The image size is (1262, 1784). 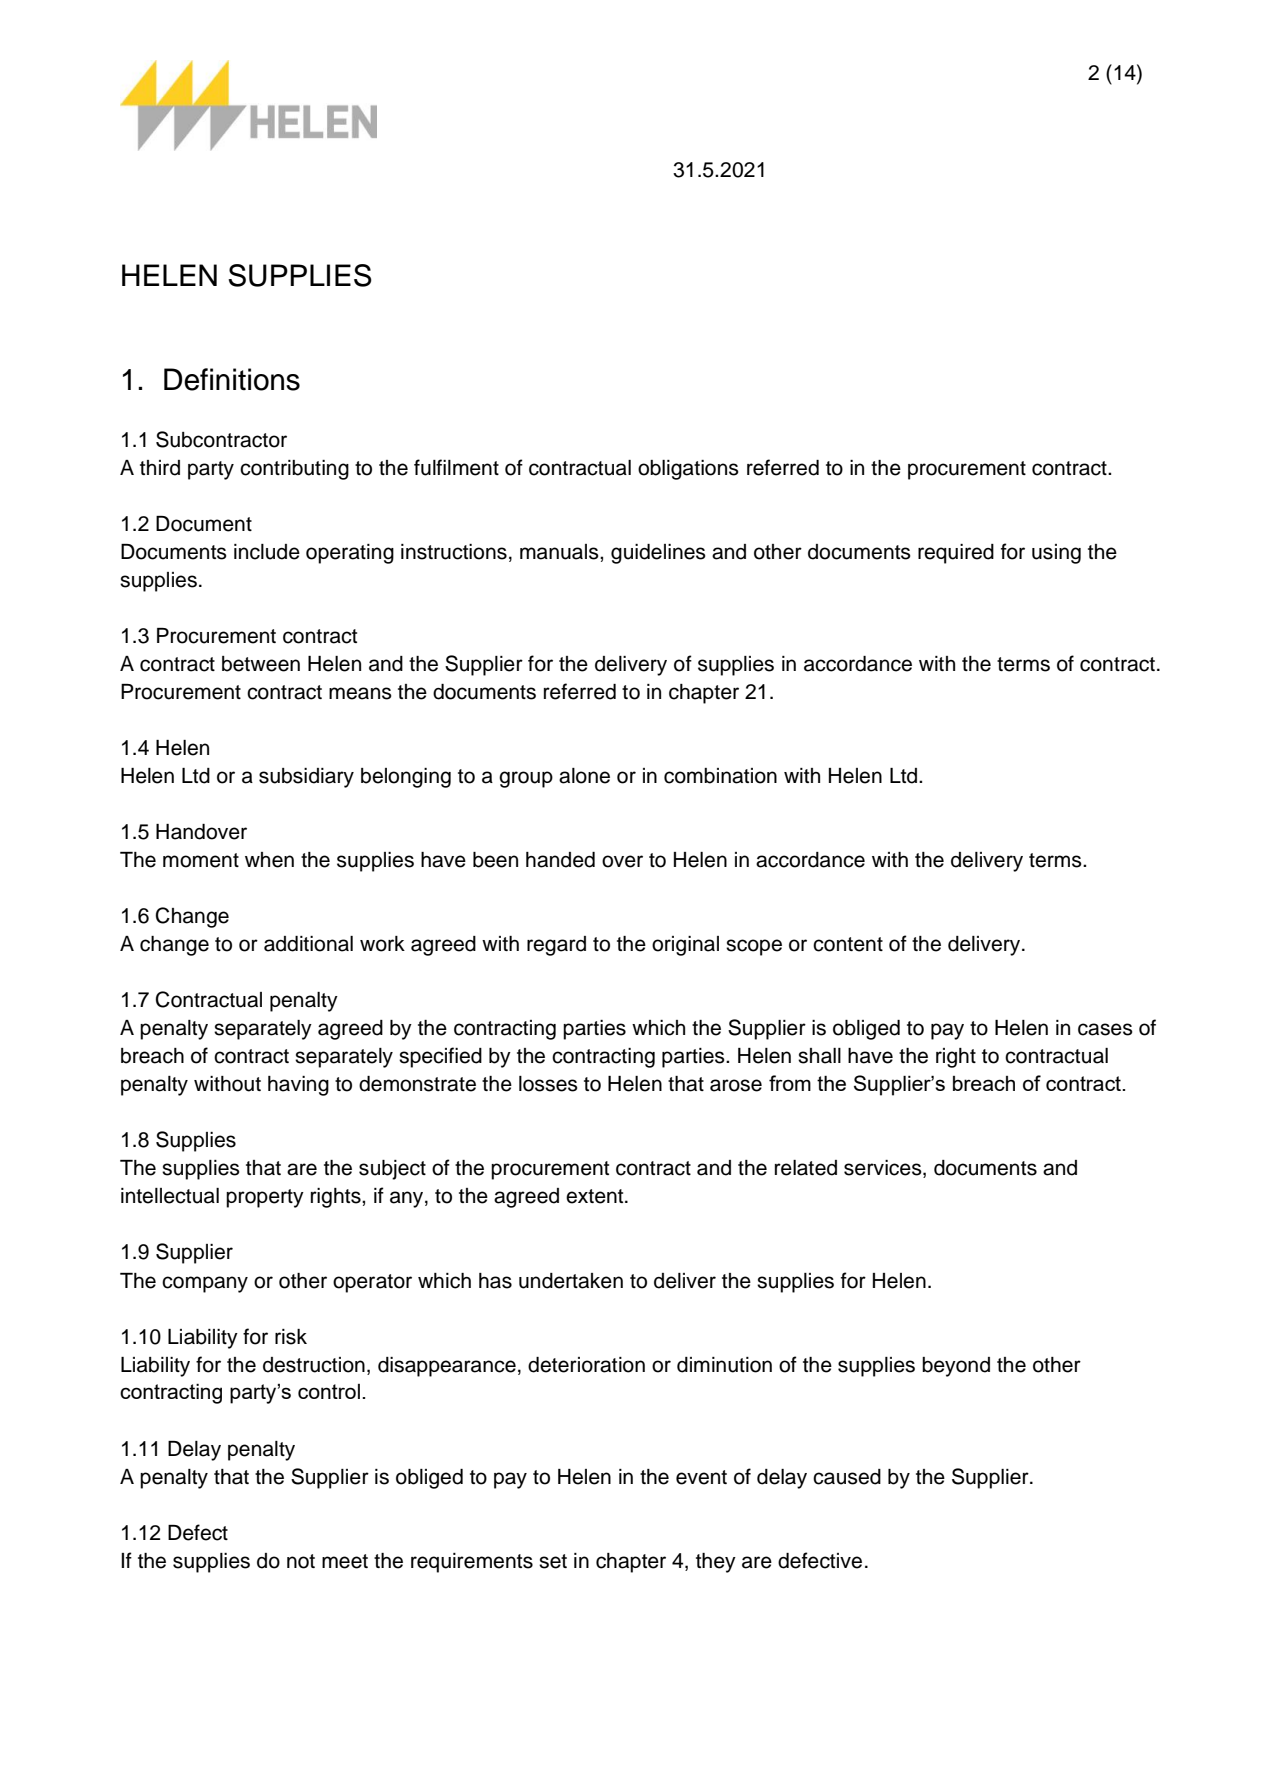 I want to click on losses, so click(x=548, y=1084).
